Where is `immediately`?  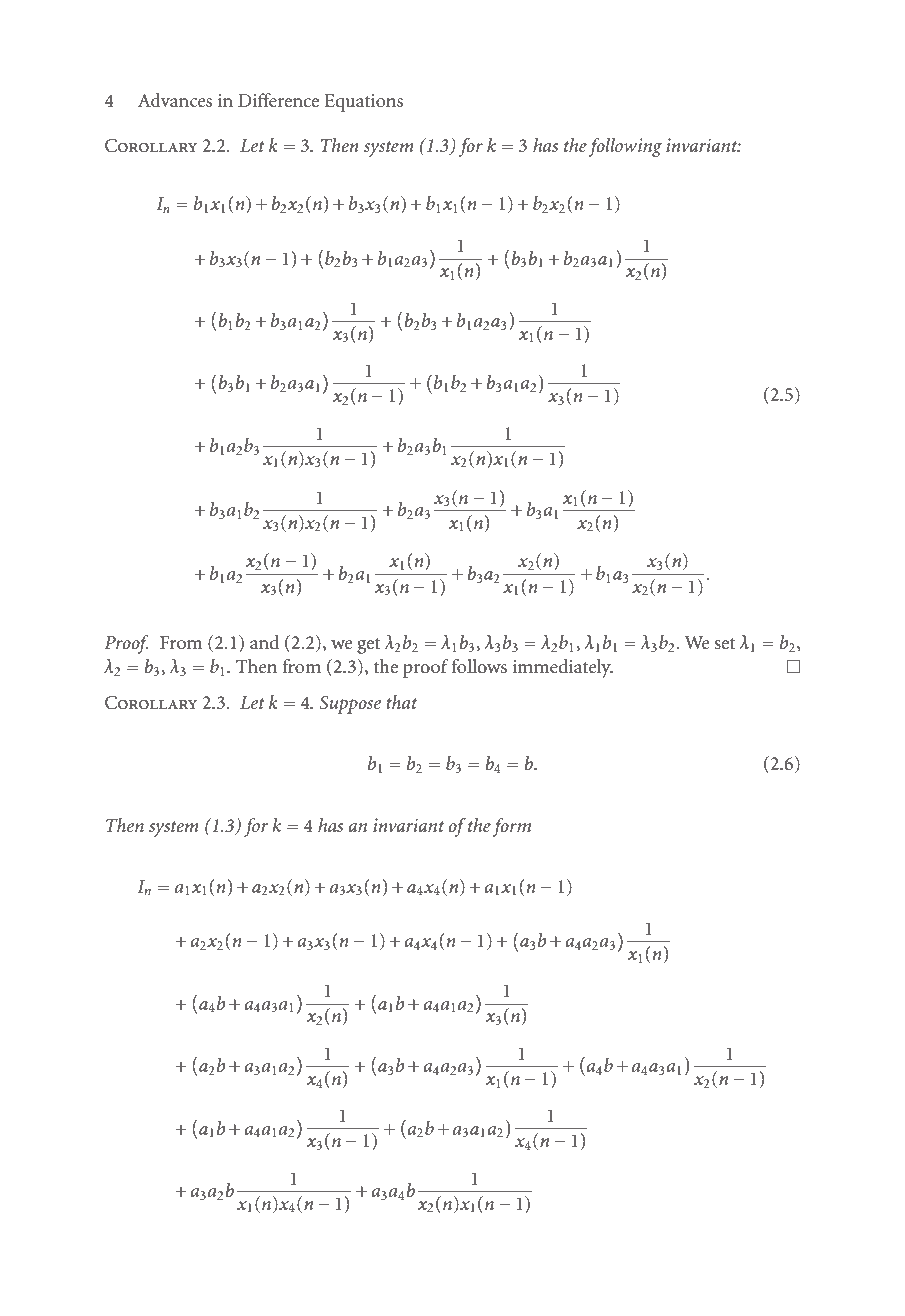 immediately is located at coordinates (563, 668).
